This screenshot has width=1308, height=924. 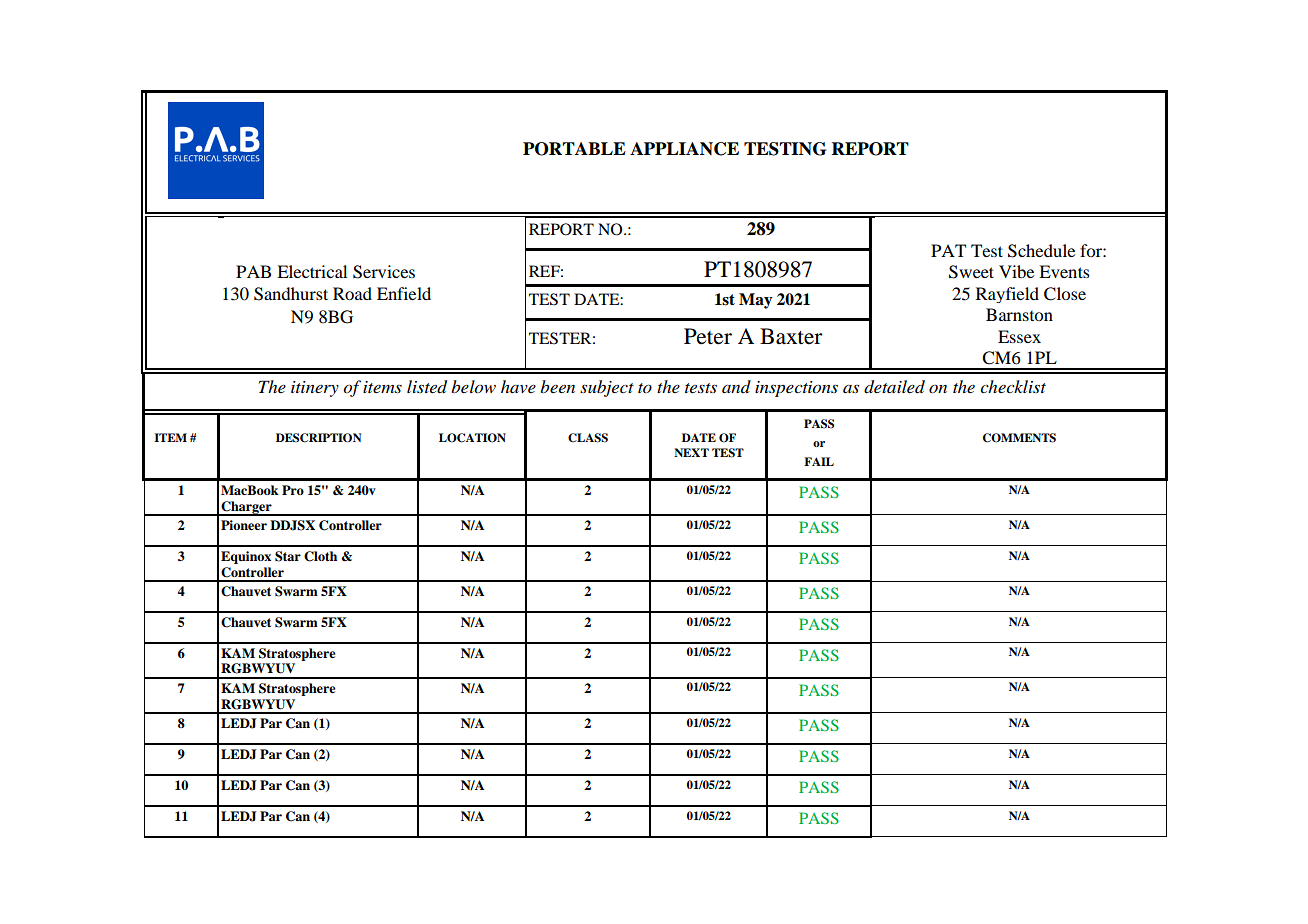 What do you see at coordinates (819, 461) in the screenshot?
I see `FAIL` at bounding box center [819, 461].
